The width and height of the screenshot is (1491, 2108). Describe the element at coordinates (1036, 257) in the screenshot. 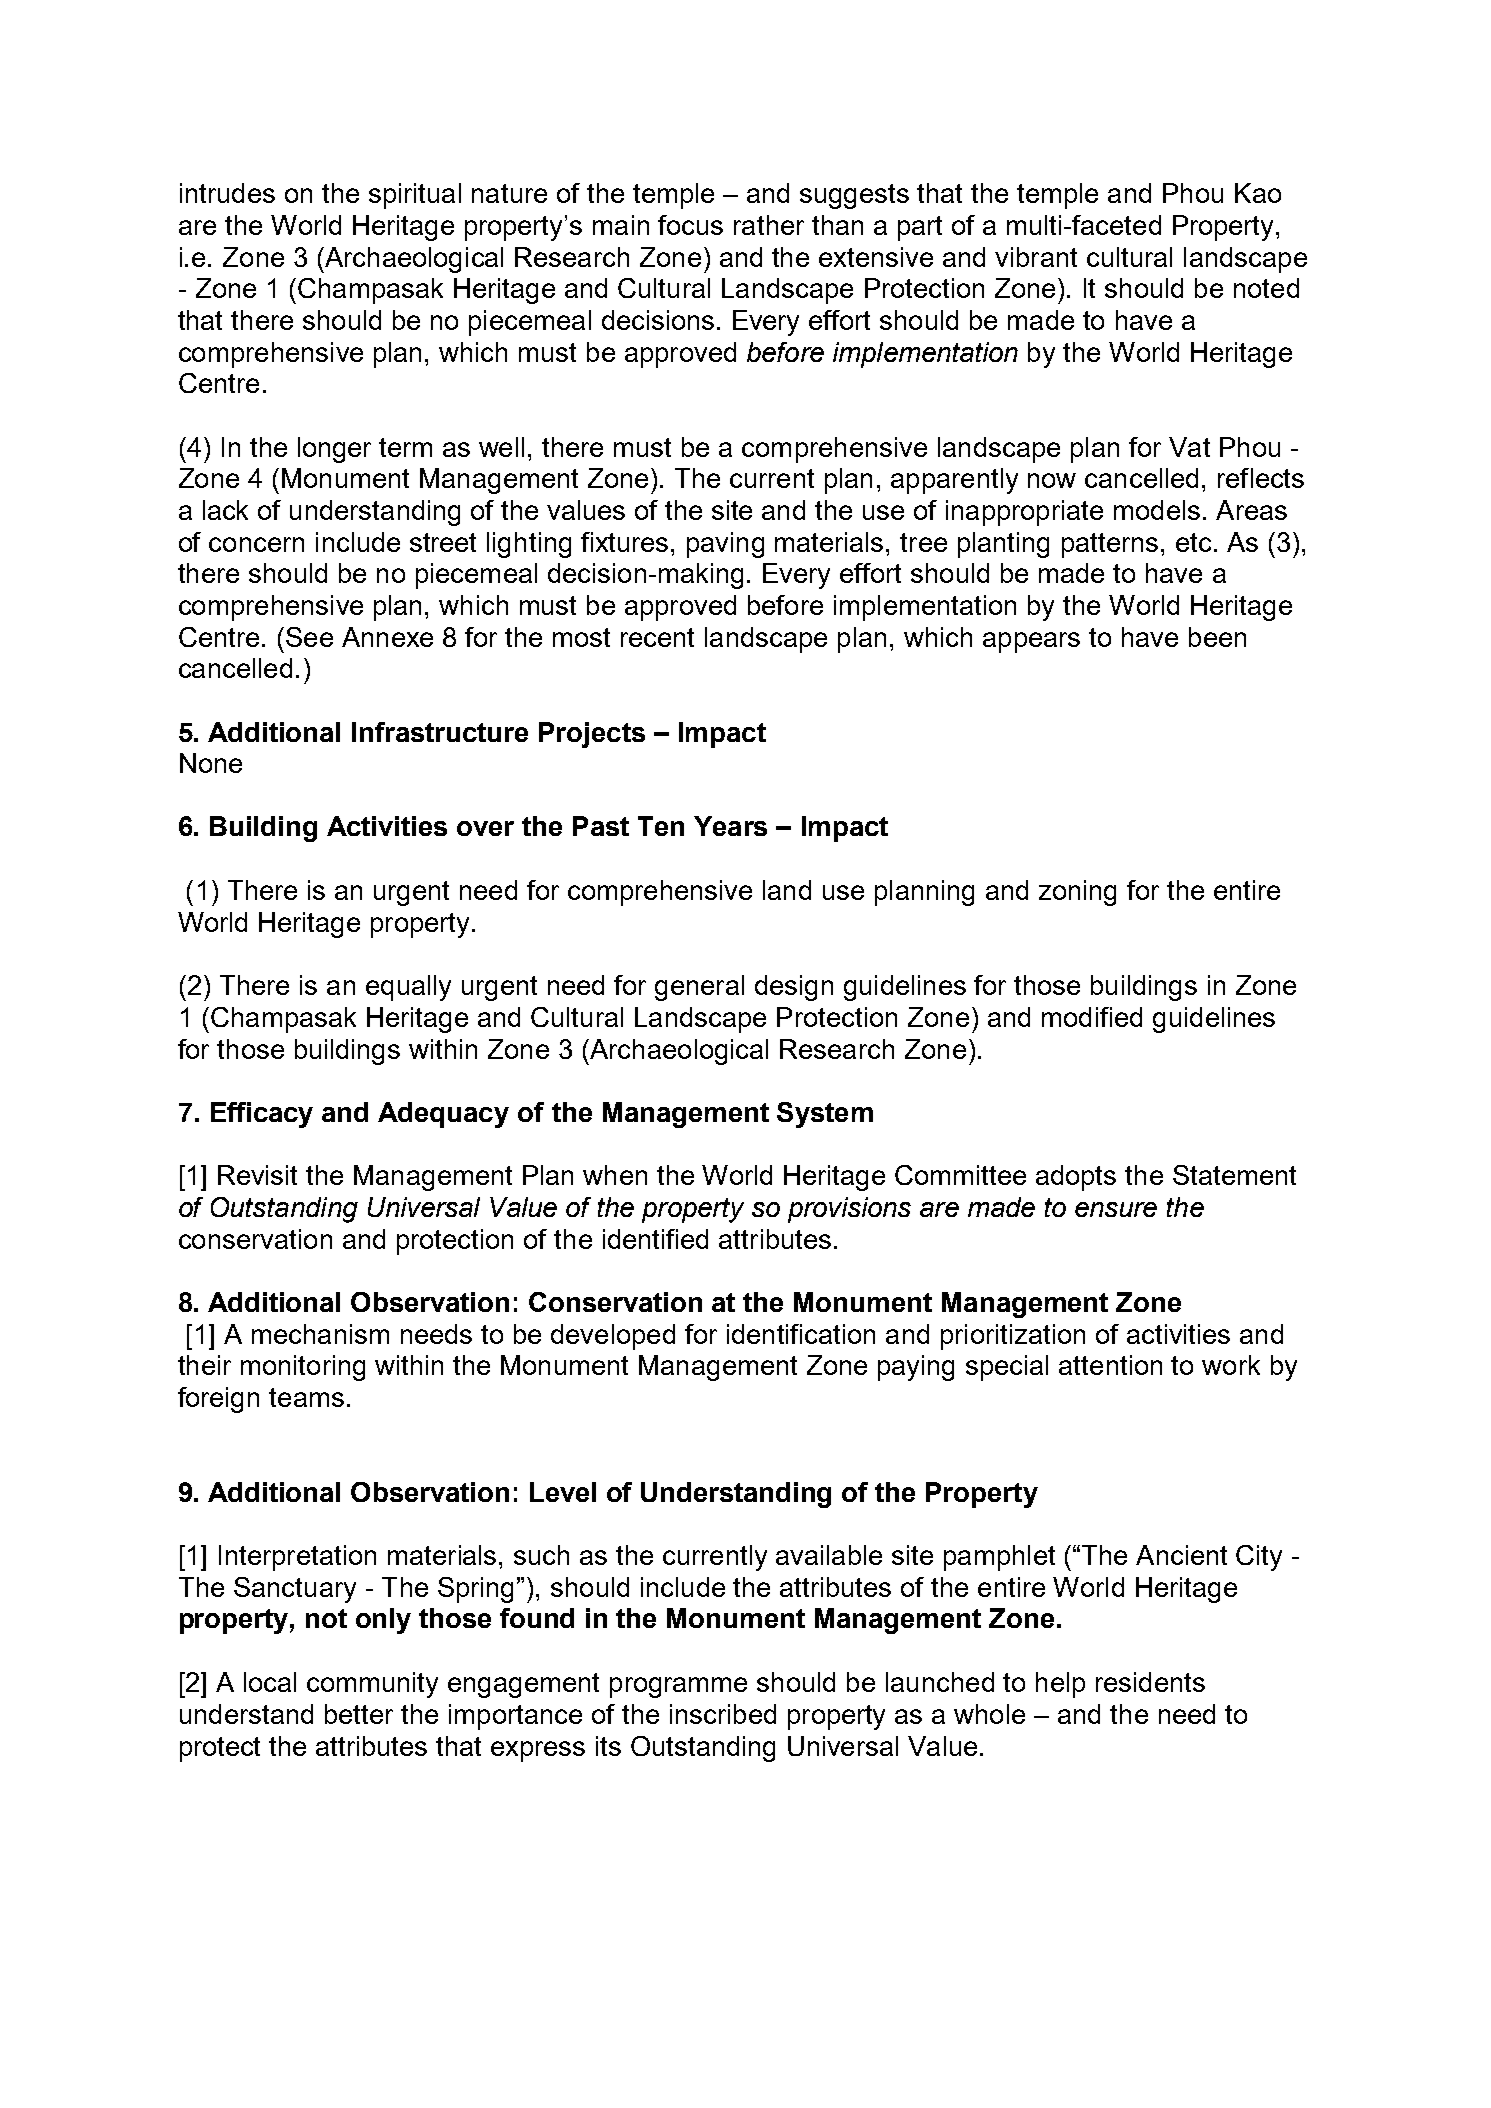

I see `vibrant` at that location.
